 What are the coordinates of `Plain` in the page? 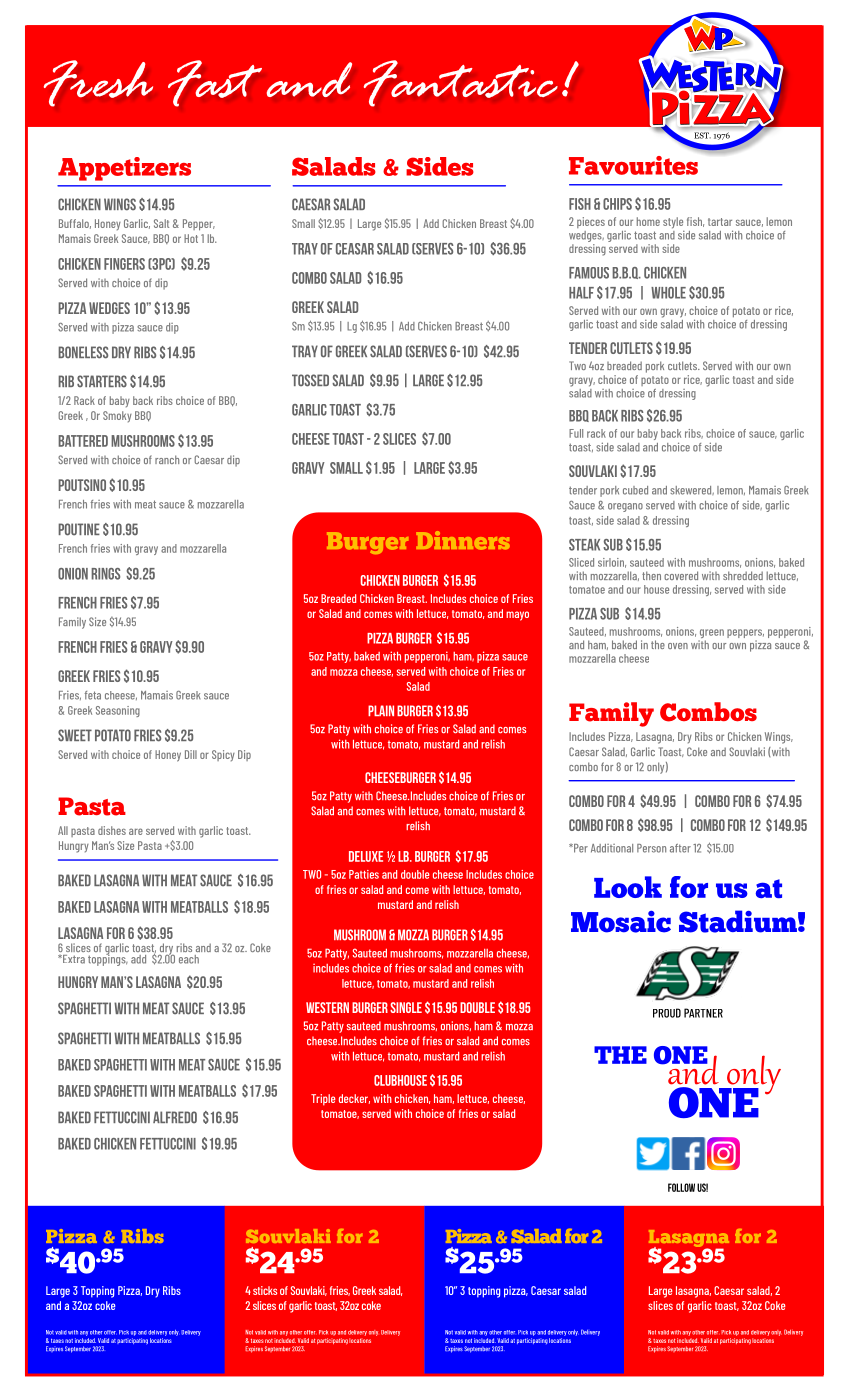 It's located at (381, 710).
